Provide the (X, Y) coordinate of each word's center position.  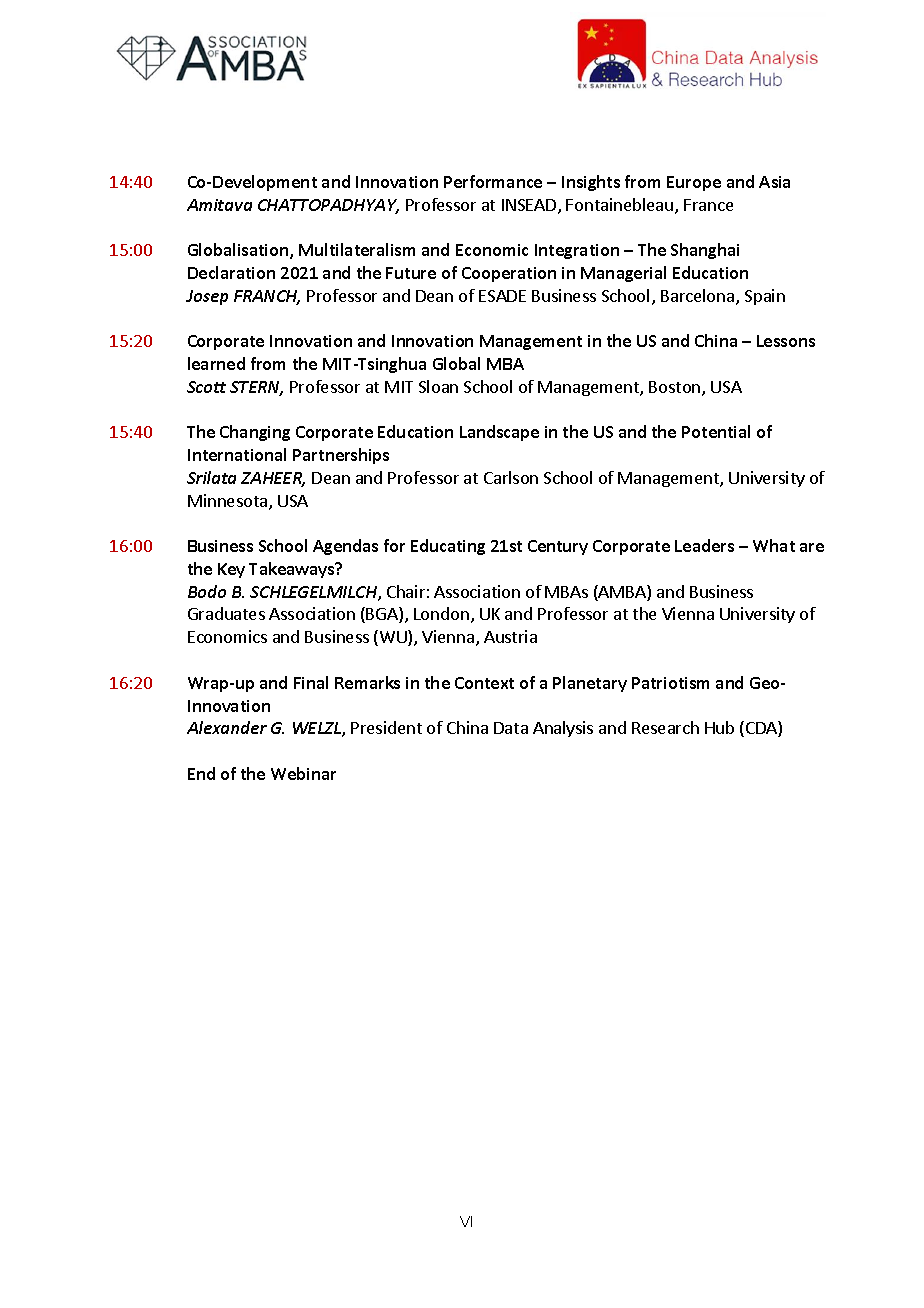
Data (511, 728)
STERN (256, 388)
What (774, 545)
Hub (719, 727)
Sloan (438, 386)
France (708, 205)
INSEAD (530, 206)
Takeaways (293, 570)
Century (558, 547)
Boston (676, 388)
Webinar (303, 773)
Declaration (231, 272)
